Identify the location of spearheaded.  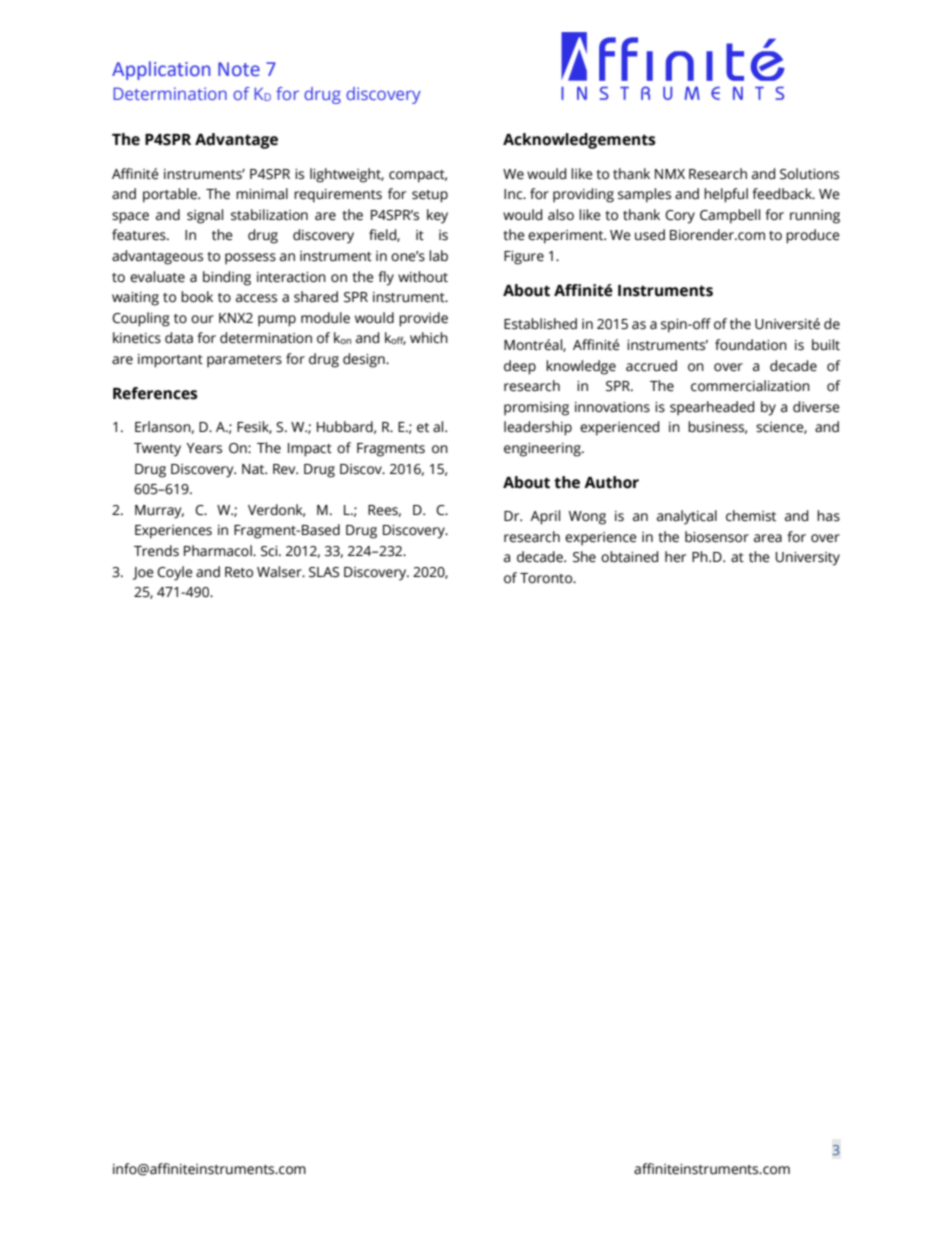
(712, 408).
